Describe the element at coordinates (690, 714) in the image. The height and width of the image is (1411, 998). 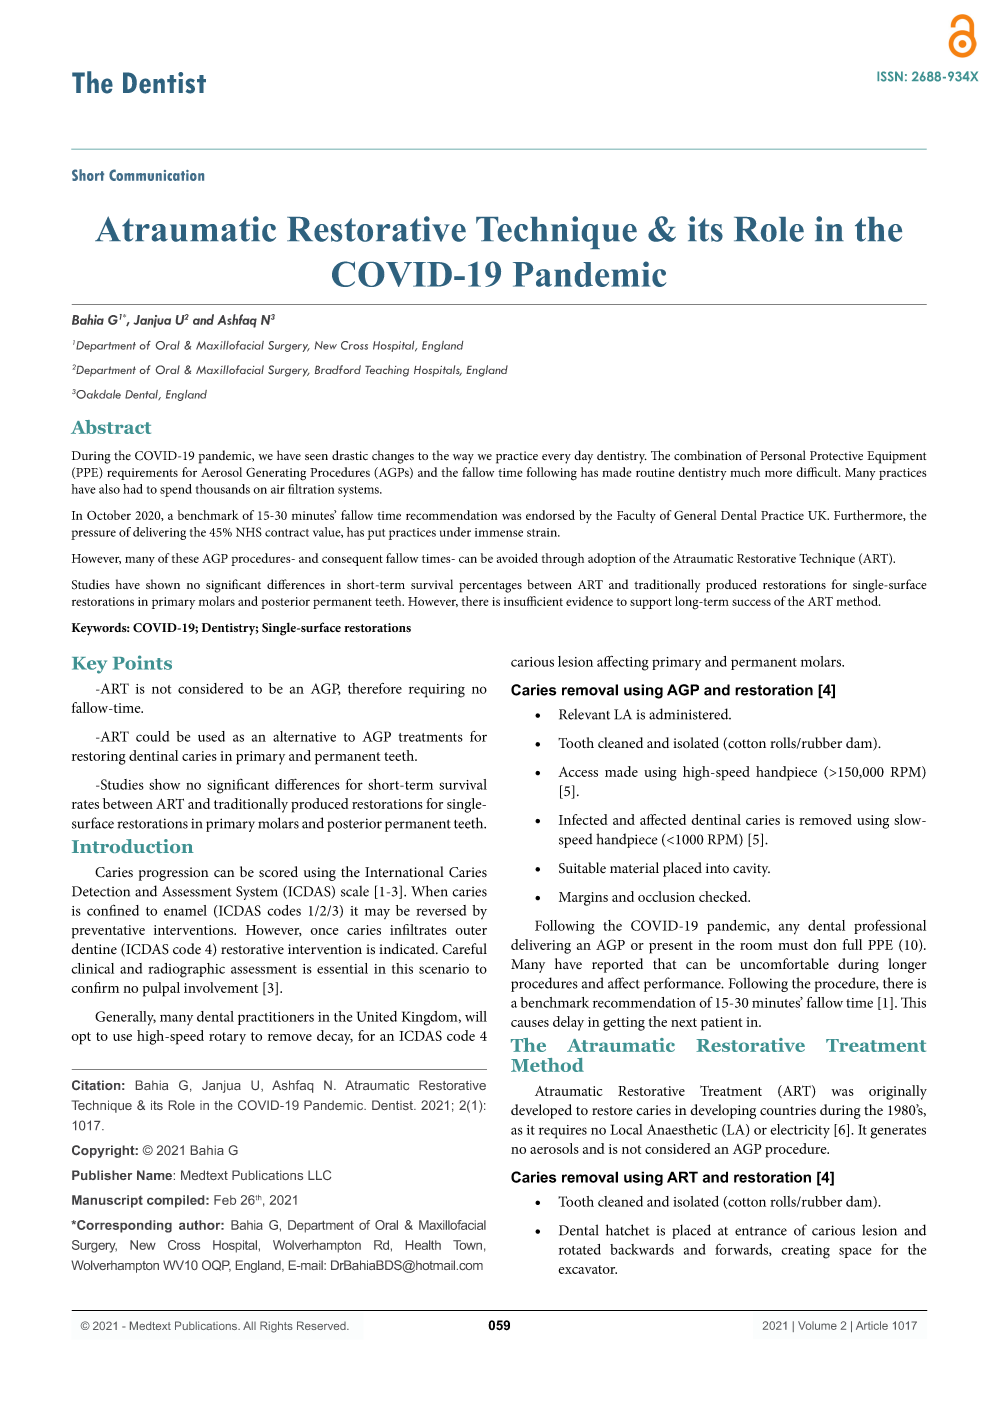
I see `administered` at that location.
